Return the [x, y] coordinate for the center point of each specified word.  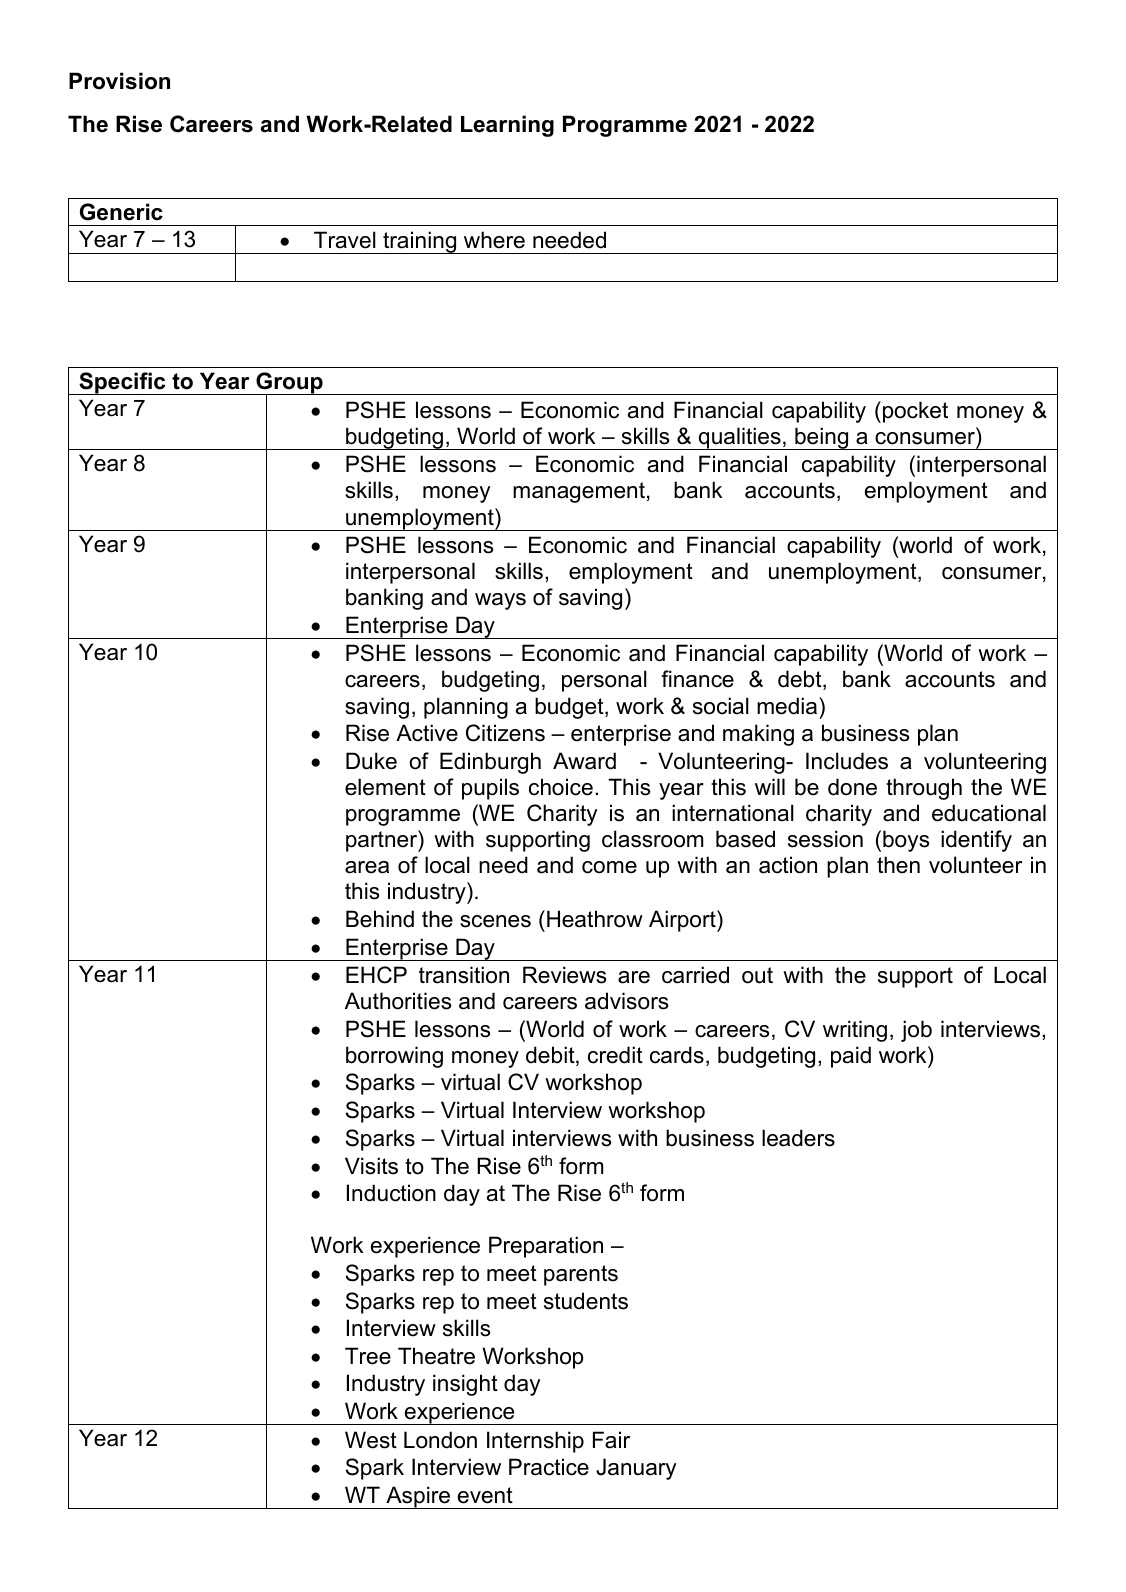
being [822, 438]
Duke [371, 761]
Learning [507, 126]
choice [561, 787]
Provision [119, 81]
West [371, 1440]
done [852, 787]
